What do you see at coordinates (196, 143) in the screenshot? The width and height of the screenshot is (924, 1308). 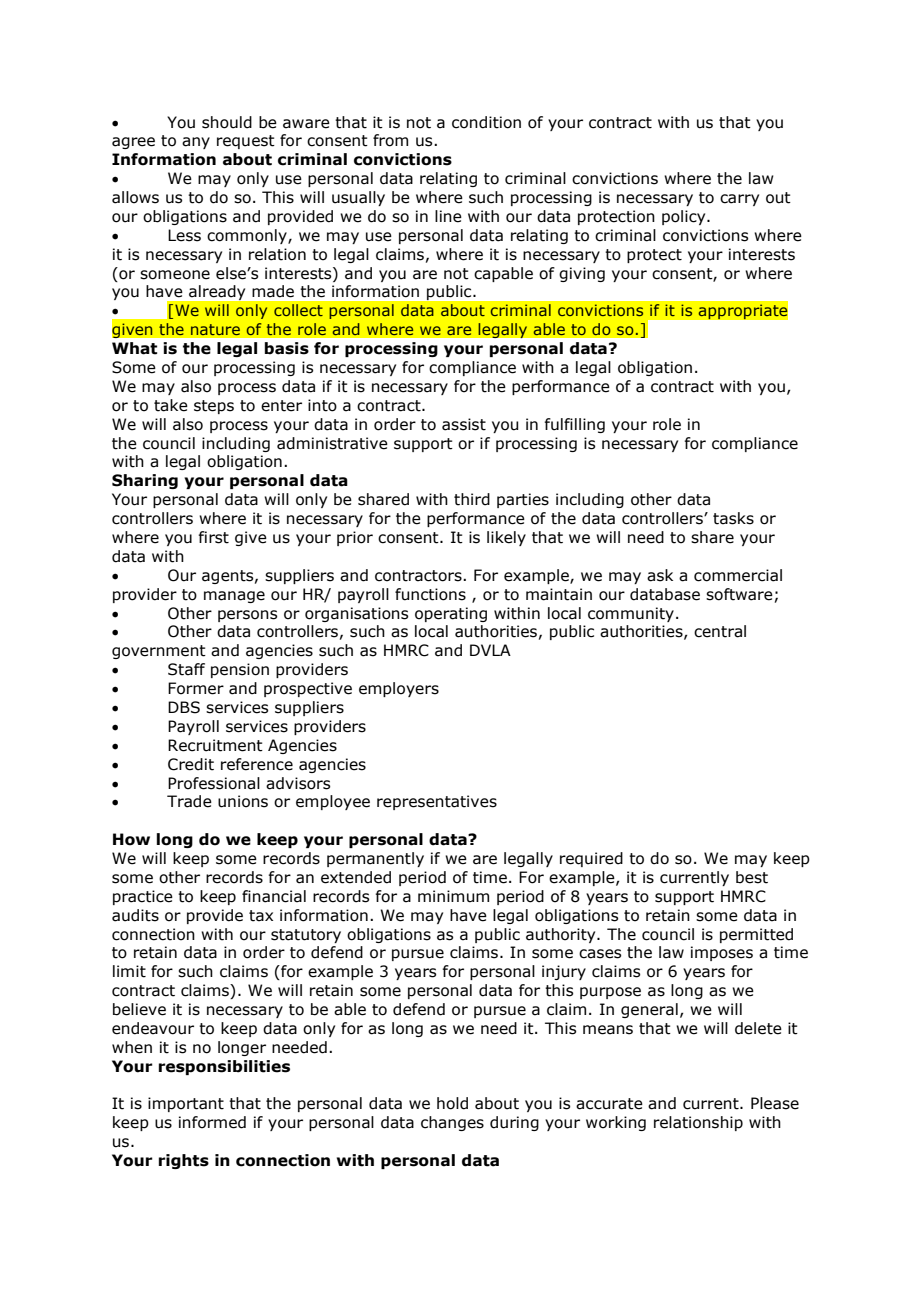 I see `any` at bounding box center [196, 143].
